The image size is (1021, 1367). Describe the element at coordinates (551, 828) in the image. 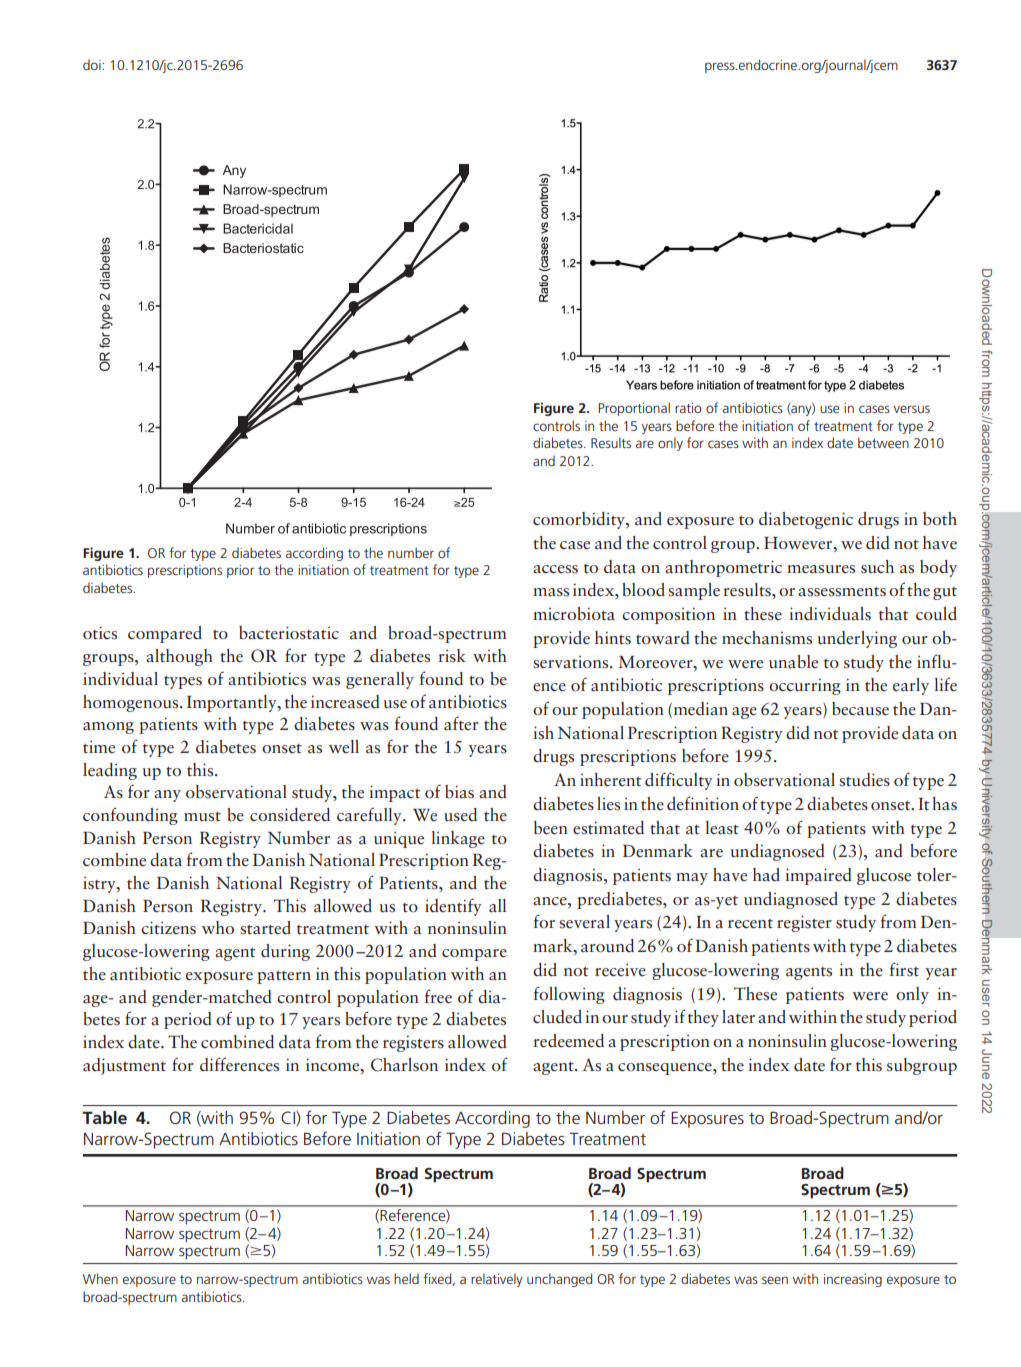

I see `been` at that location.
